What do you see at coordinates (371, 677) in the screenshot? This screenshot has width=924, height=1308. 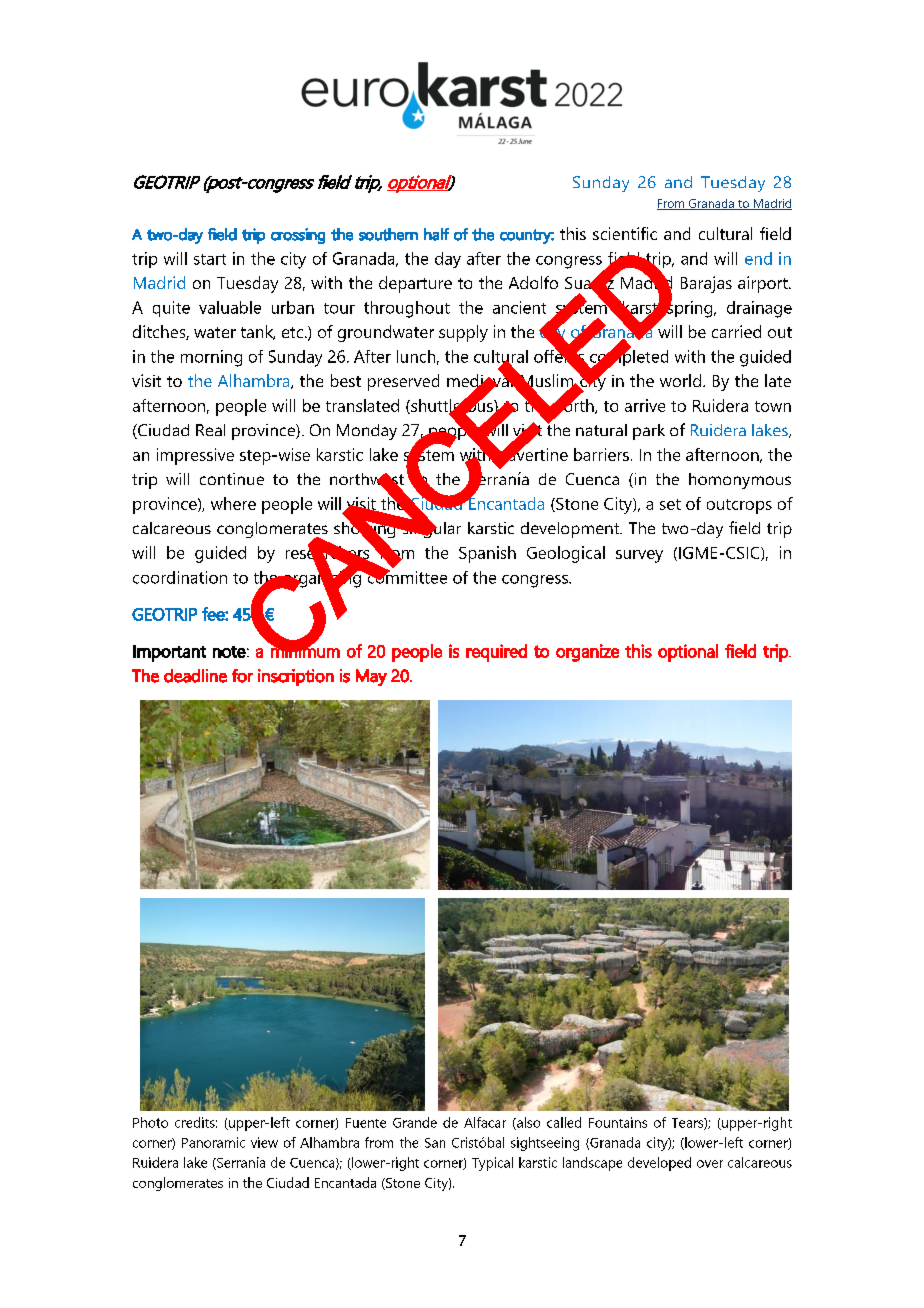 I see `May` at bounding box center [371, 677].
